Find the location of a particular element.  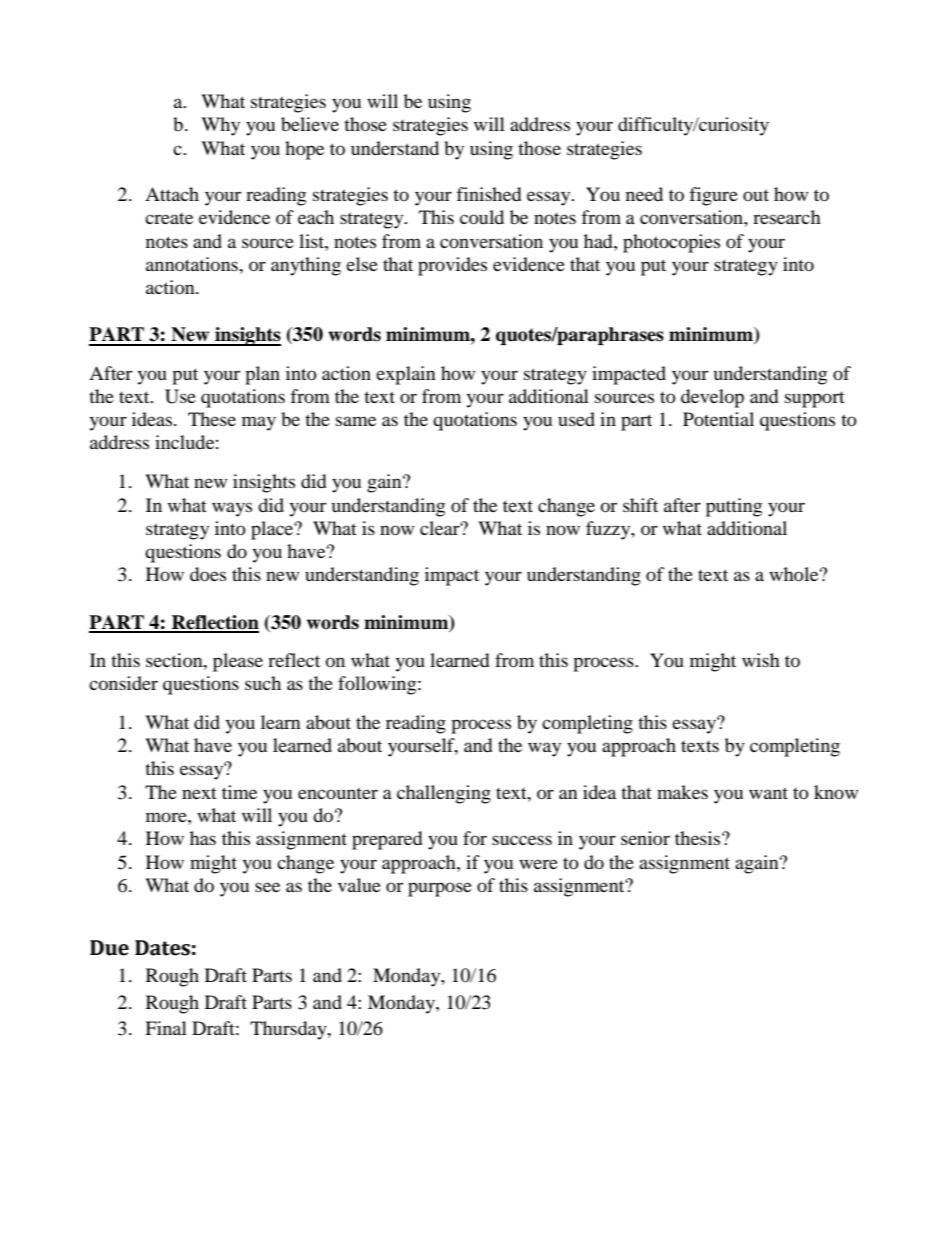

Final is located at coordinates (166, 1028).
